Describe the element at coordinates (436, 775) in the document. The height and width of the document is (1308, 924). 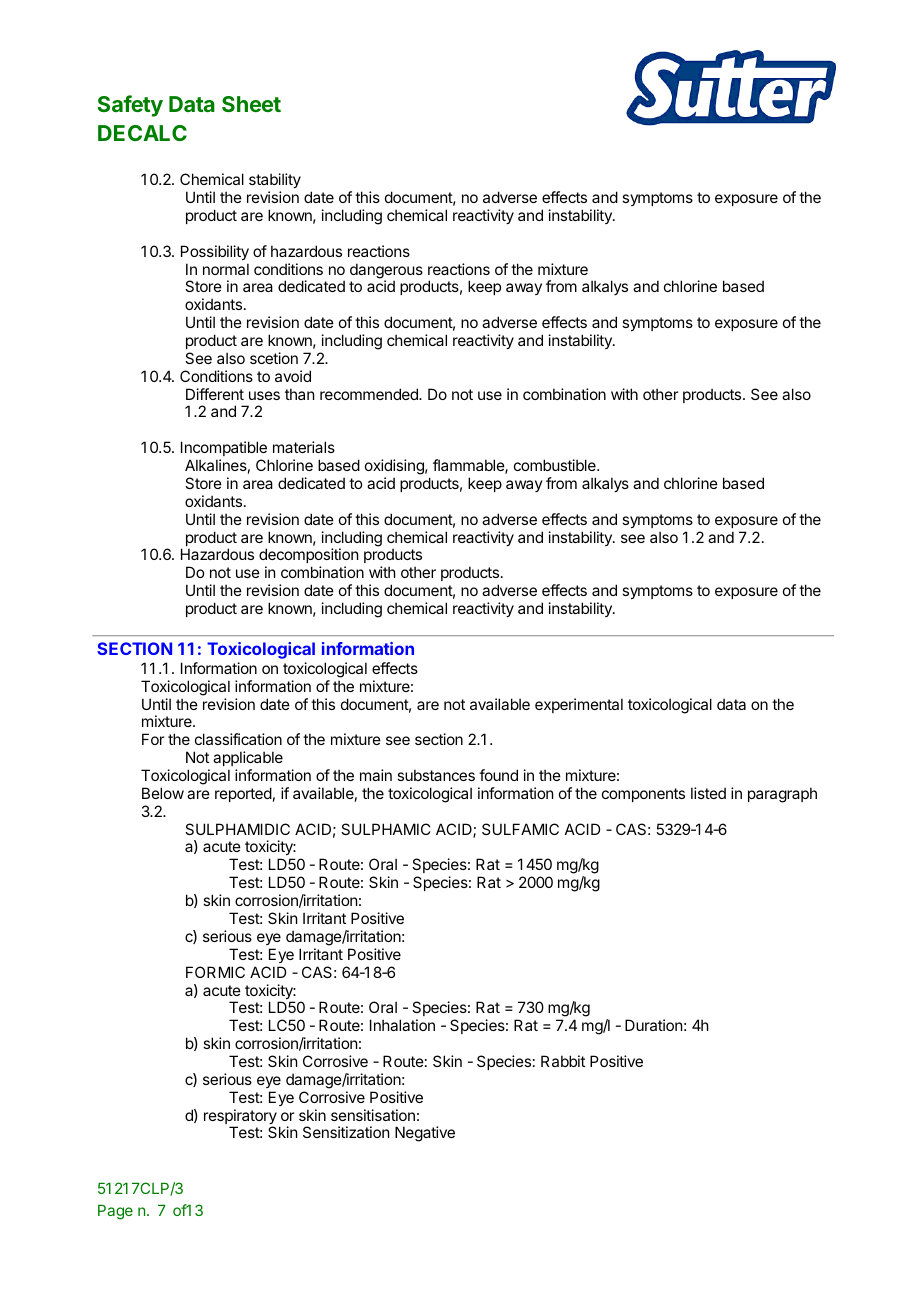
I see `substances` at that location.
